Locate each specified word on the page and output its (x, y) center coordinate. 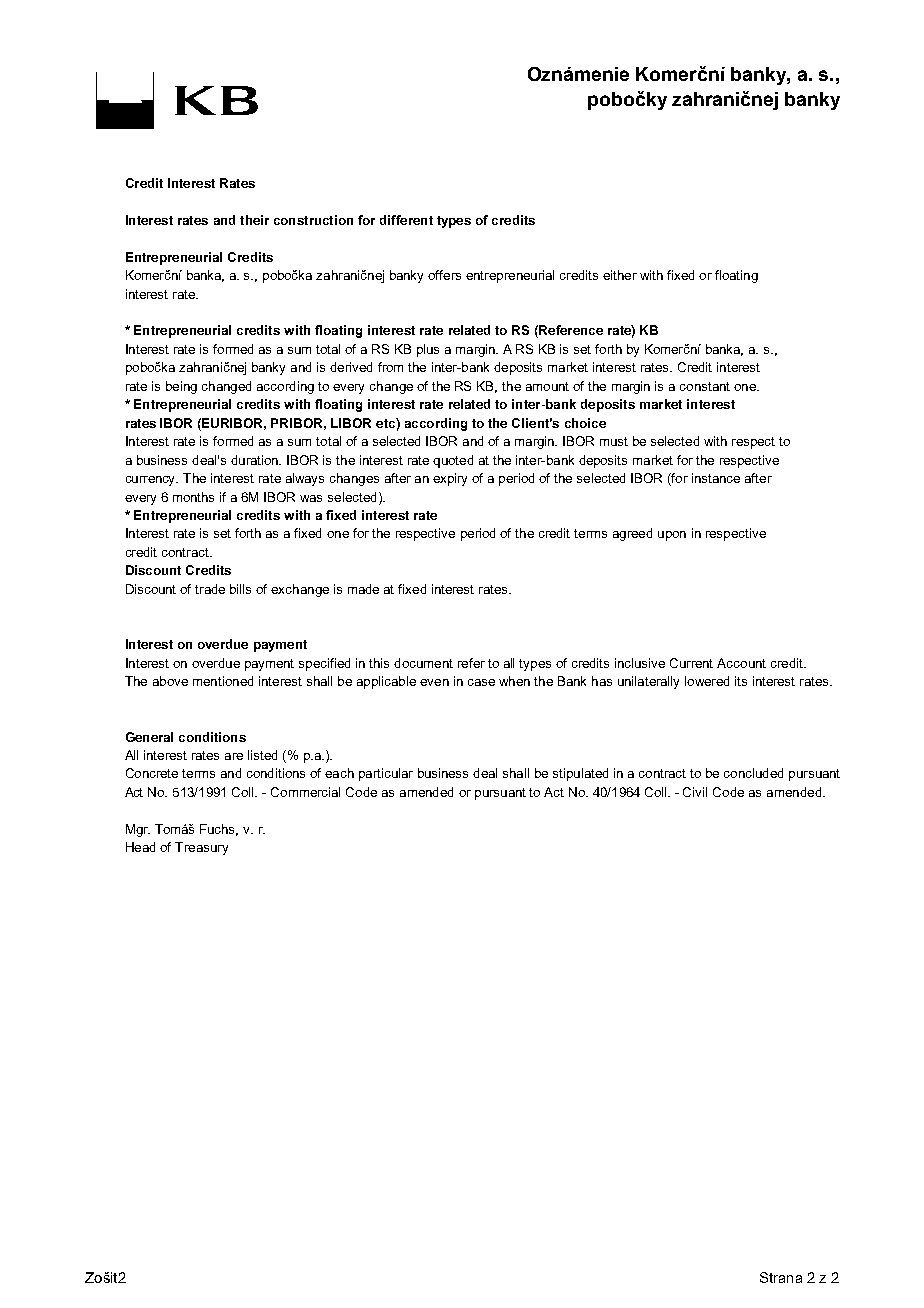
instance (716, 478)
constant (705, 386)
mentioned (223, 681)
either (620, 275)
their (254, 220)
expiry (450, 479)
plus (428, 350)
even (434, 682)
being (181, 387)
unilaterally (648, 682)
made (363, 589)
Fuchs (219, 830)
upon (672, 536)
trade (210, 589)
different (406, 220)
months (193, 497)
